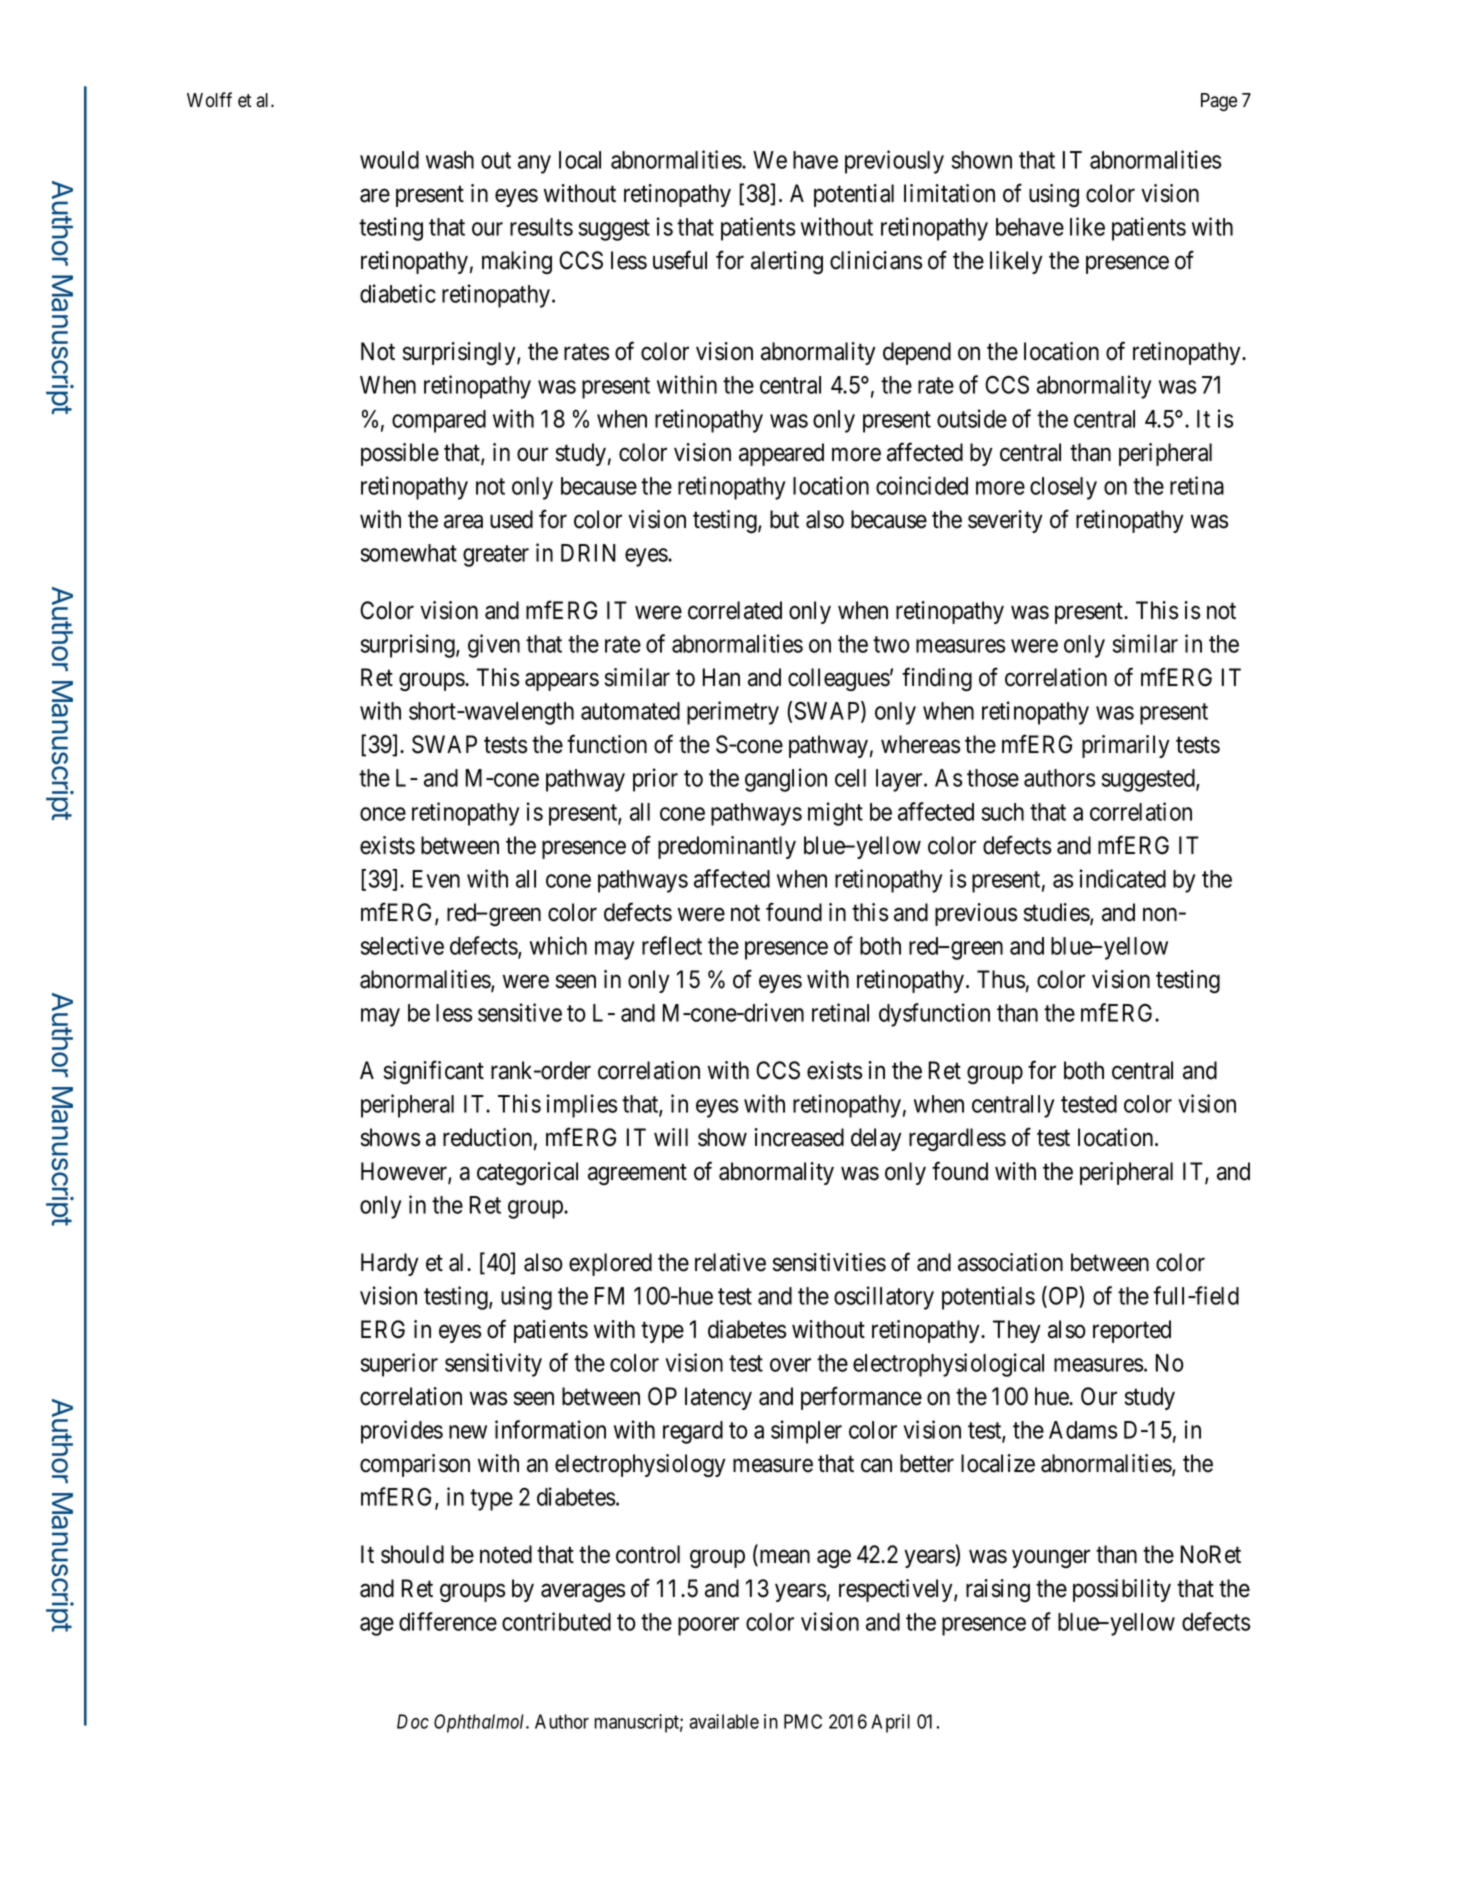 Image resolution: width=1467 pixels, height=1898 pixels. Describe the element at coordinates (1010, 1262) in the document. I see `association` at that location.
